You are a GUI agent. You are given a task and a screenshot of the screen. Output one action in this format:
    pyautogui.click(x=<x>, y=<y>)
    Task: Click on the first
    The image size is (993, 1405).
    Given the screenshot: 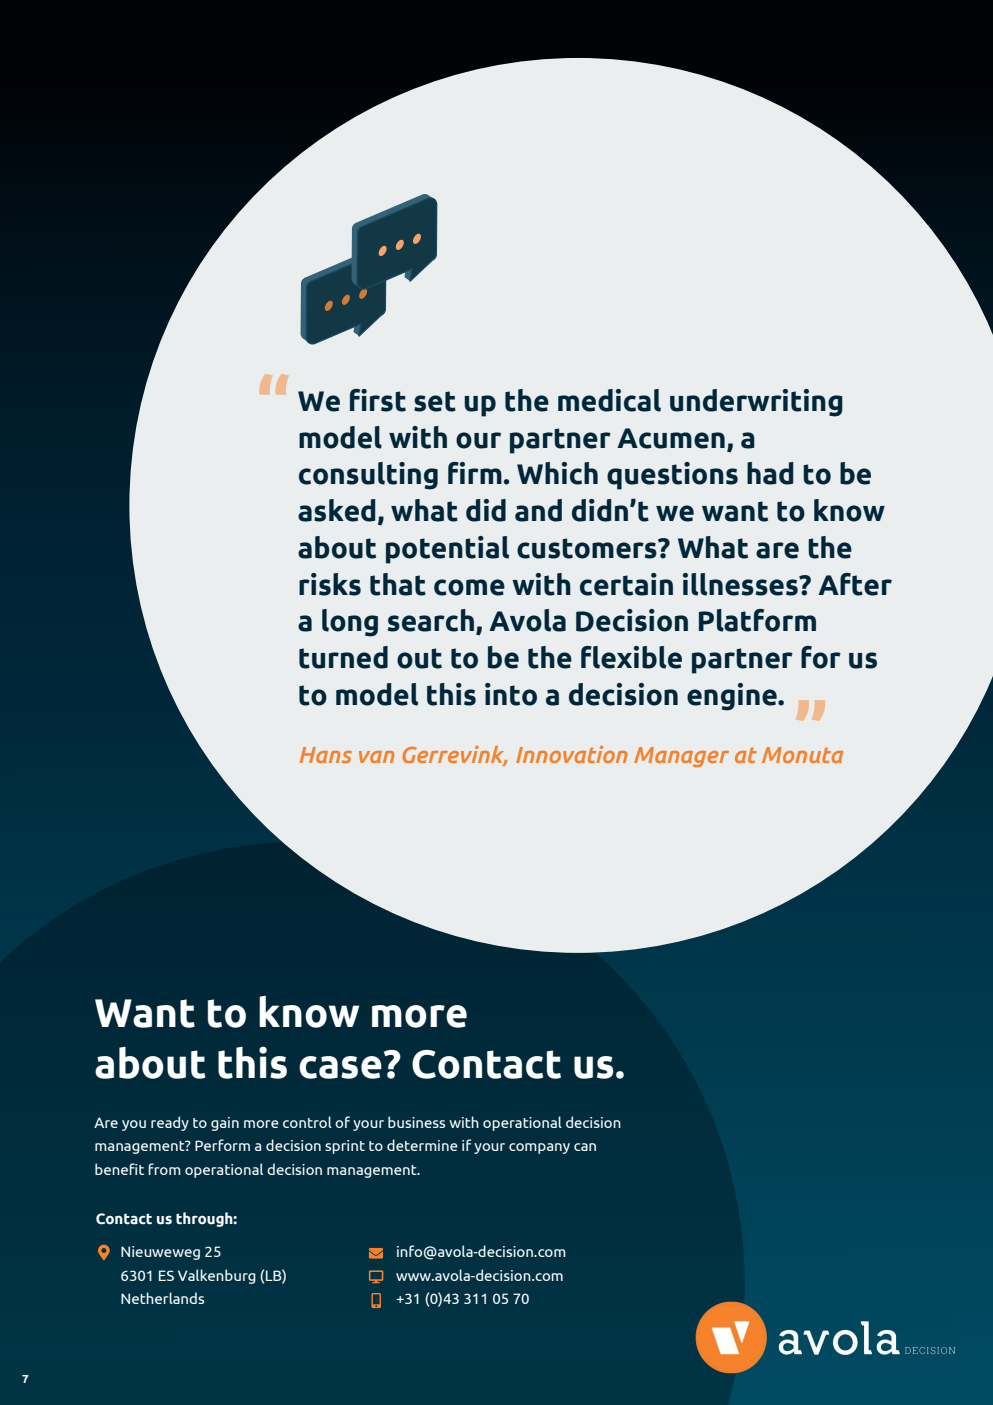 What is the action you would take?
    pyautogui.click(x=378, y=400)
